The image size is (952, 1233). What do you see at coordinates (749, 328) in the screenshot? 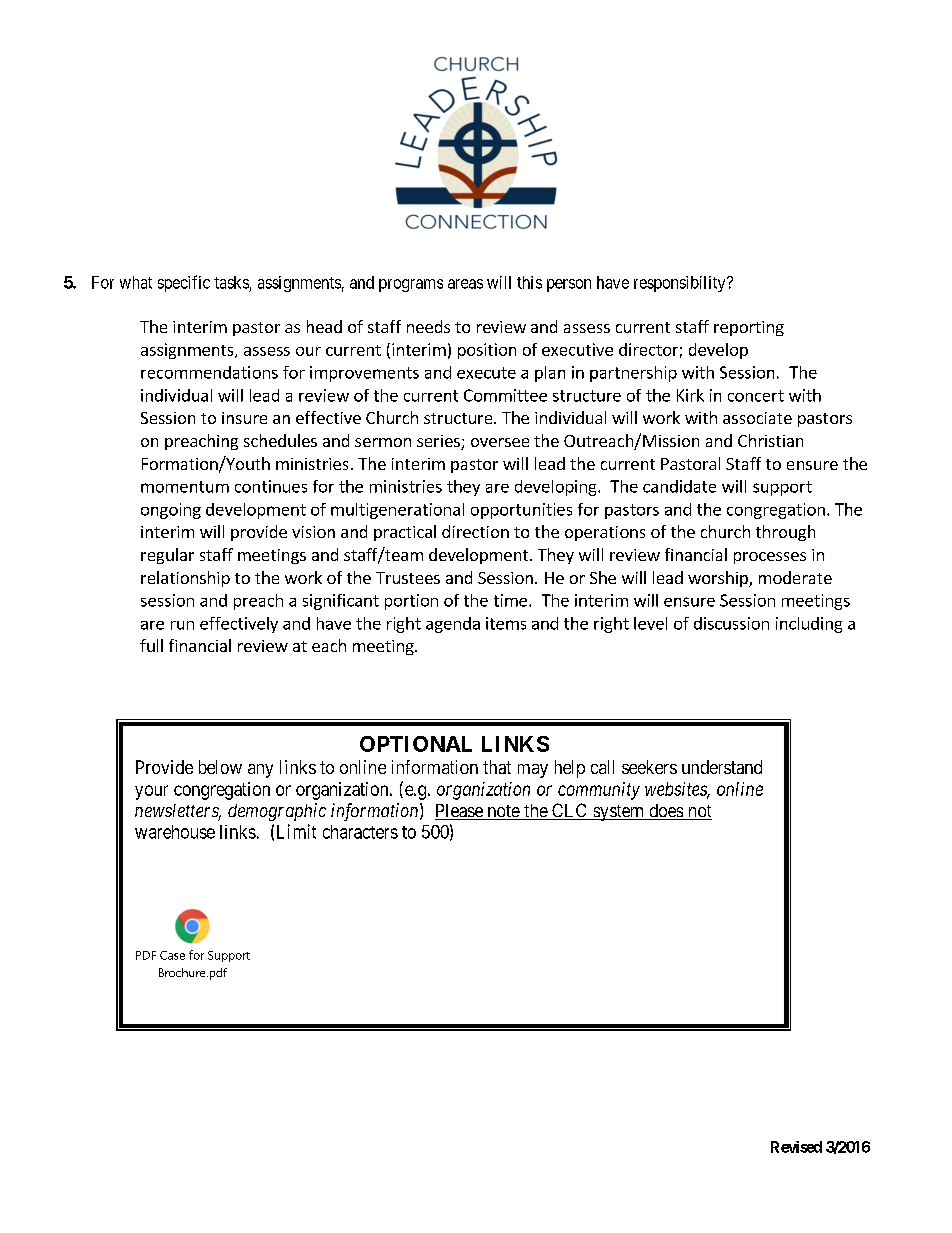
I see `reporting` at bounding box center [749, 328].
